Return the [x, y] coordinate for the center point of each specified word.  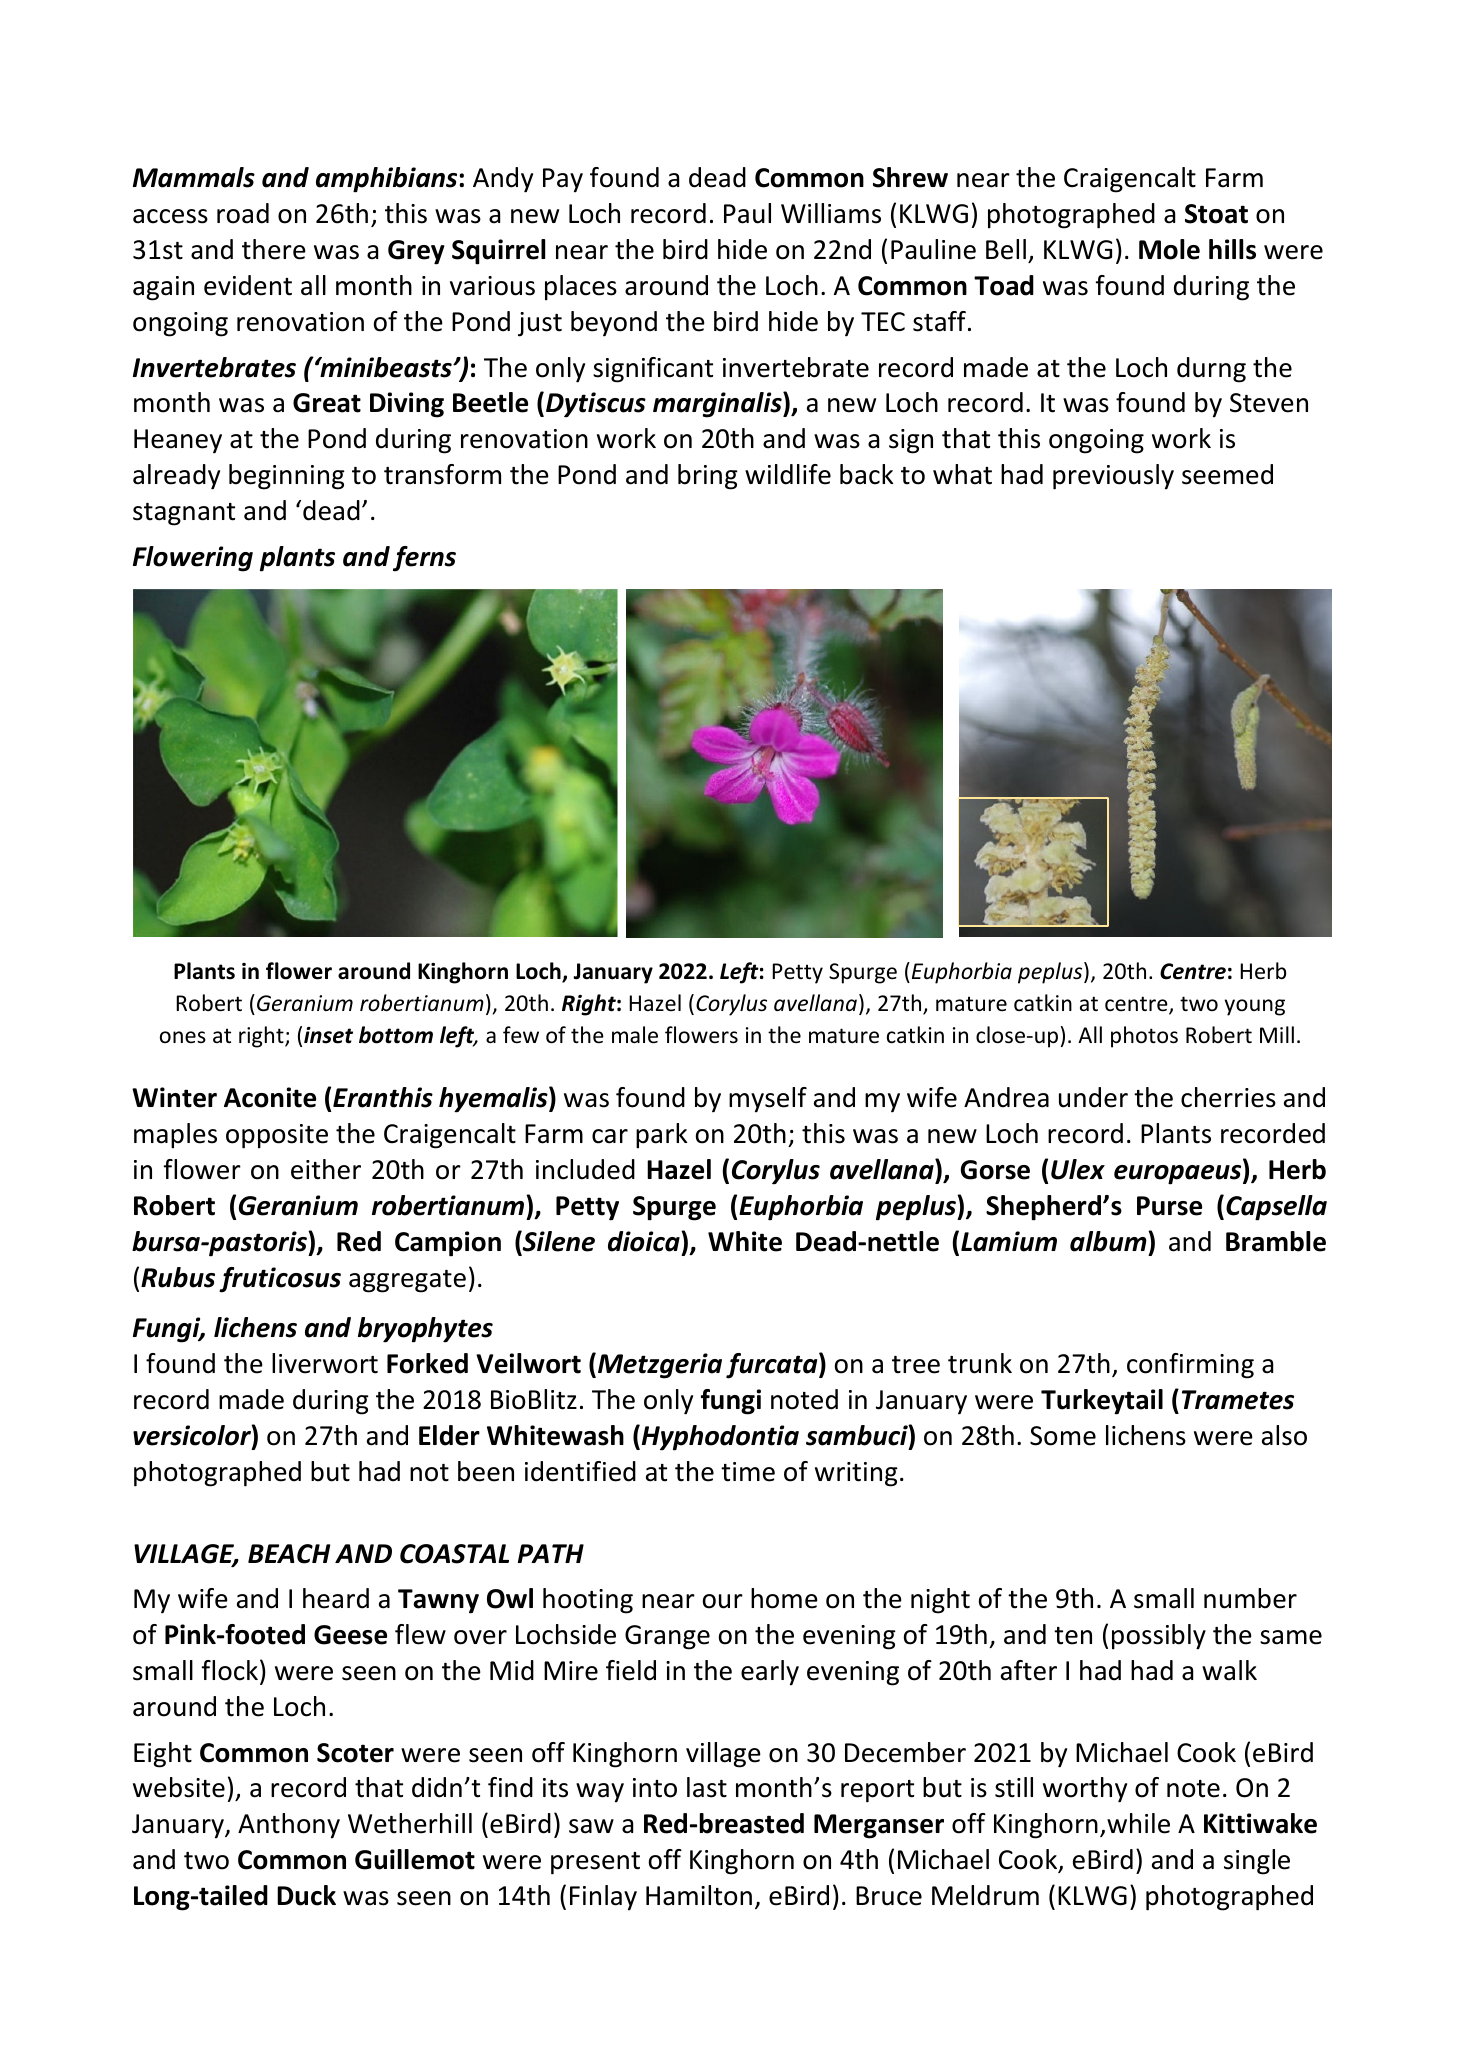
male [635, 1035]
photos [1144, 1037]
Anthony [289, 1826]
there [274, 249]
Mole [1169, 249]
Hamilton [699, 1895]
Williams [831, 213]
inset [328, 1035]
